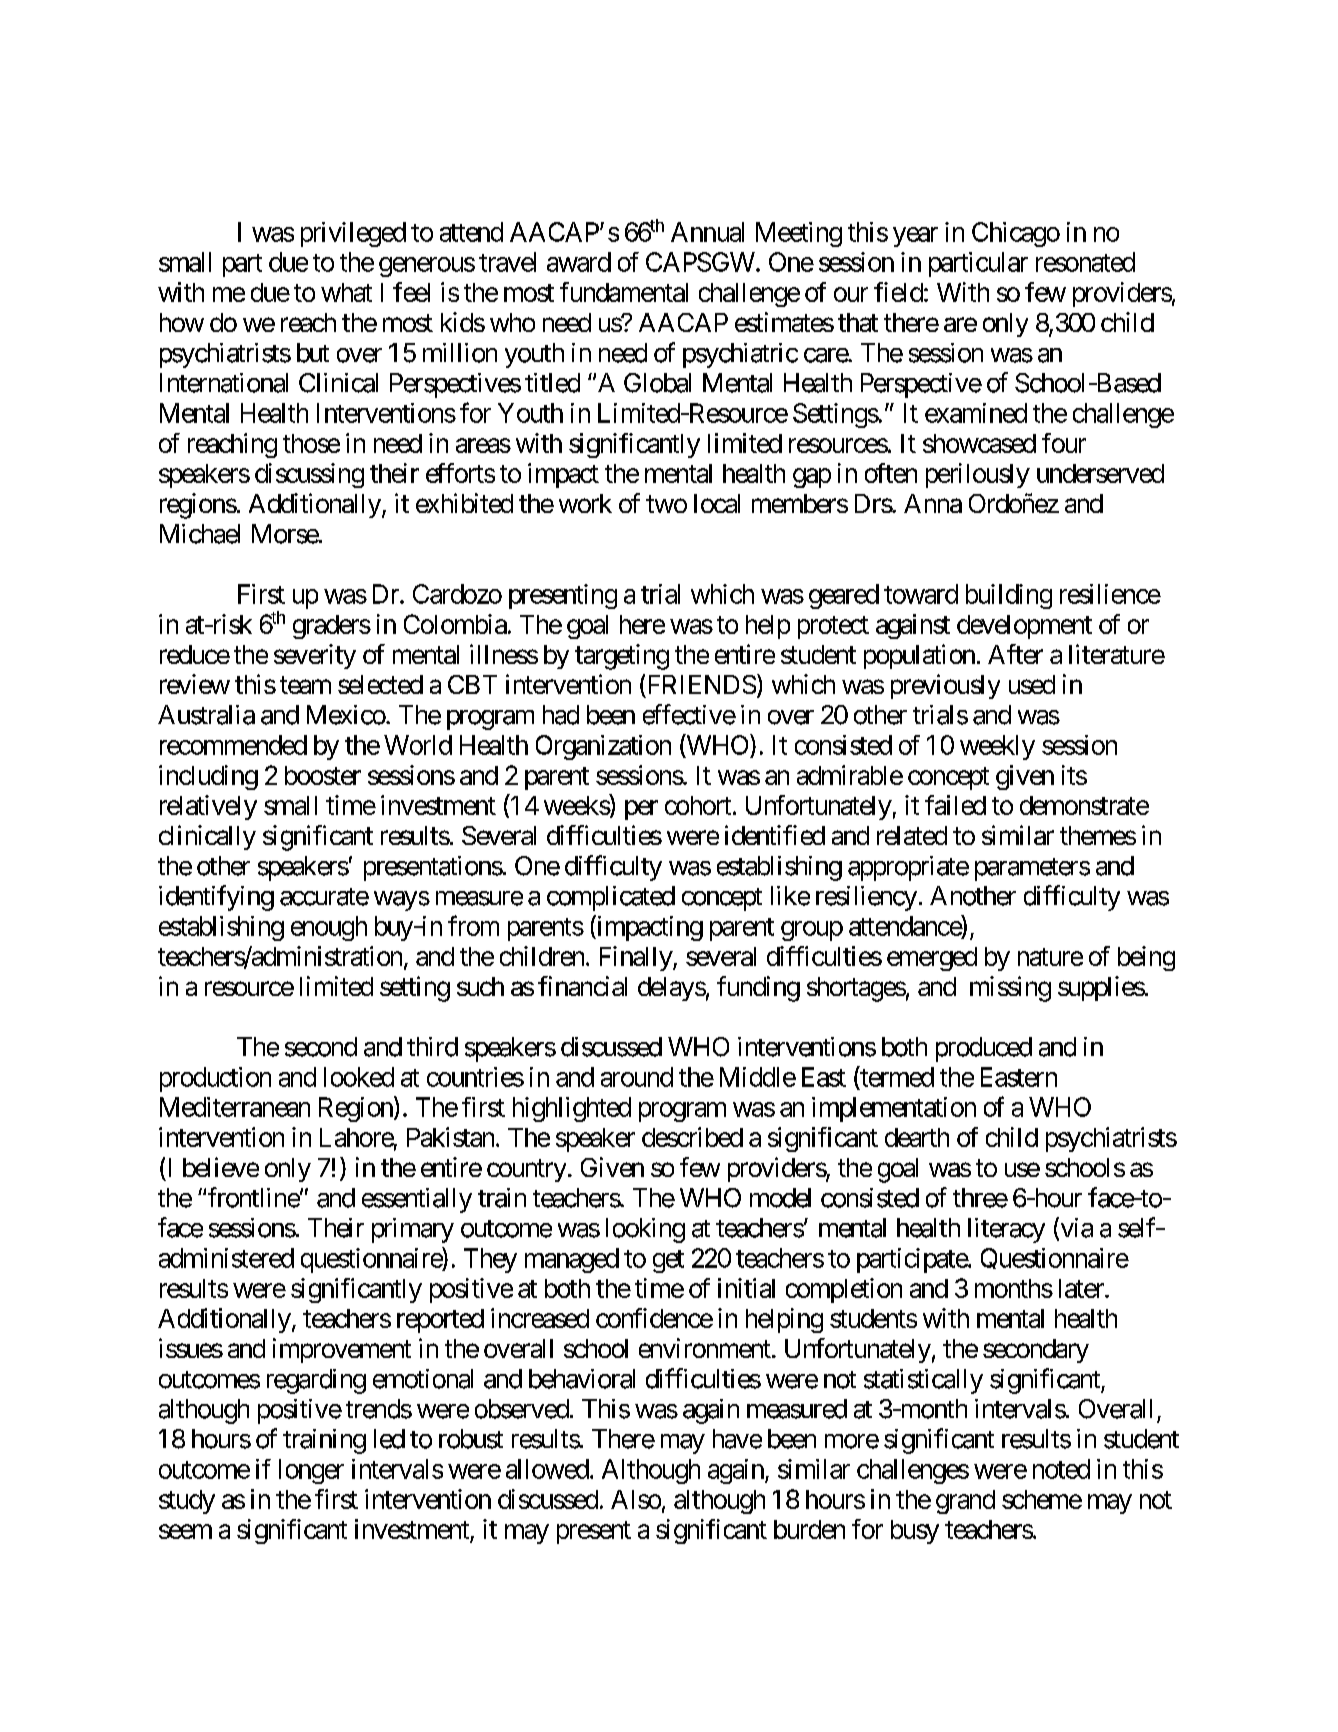  What do you see at coordinates (311, 1471) in the screenshot?
I see `longer` at bounding box center [311, 1471].
